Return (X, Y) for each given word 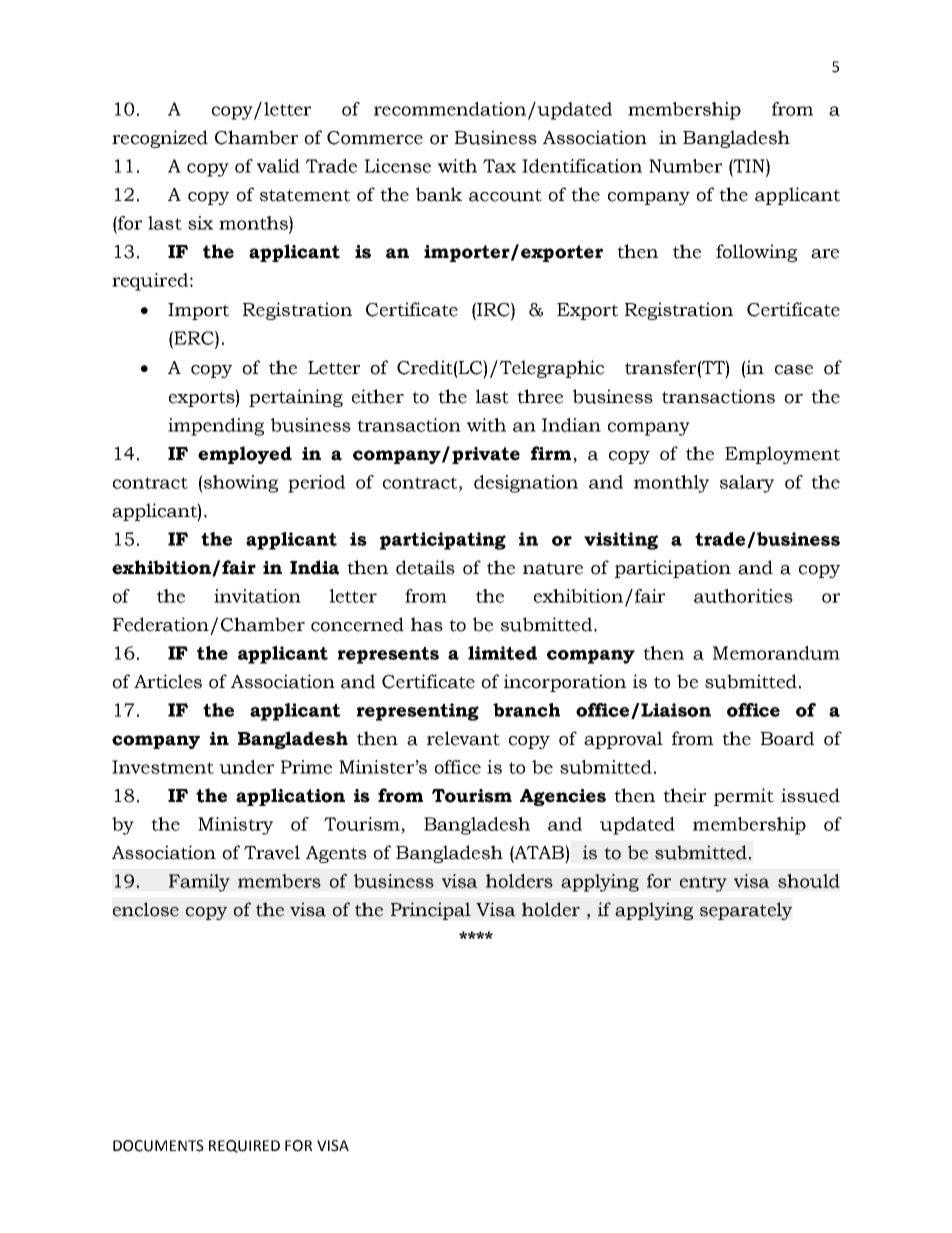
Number (685, 166)
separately (746, 911)
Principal (431, 911)
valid (278, 166)
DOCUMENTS (158, 1146)
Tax (499, 166)
